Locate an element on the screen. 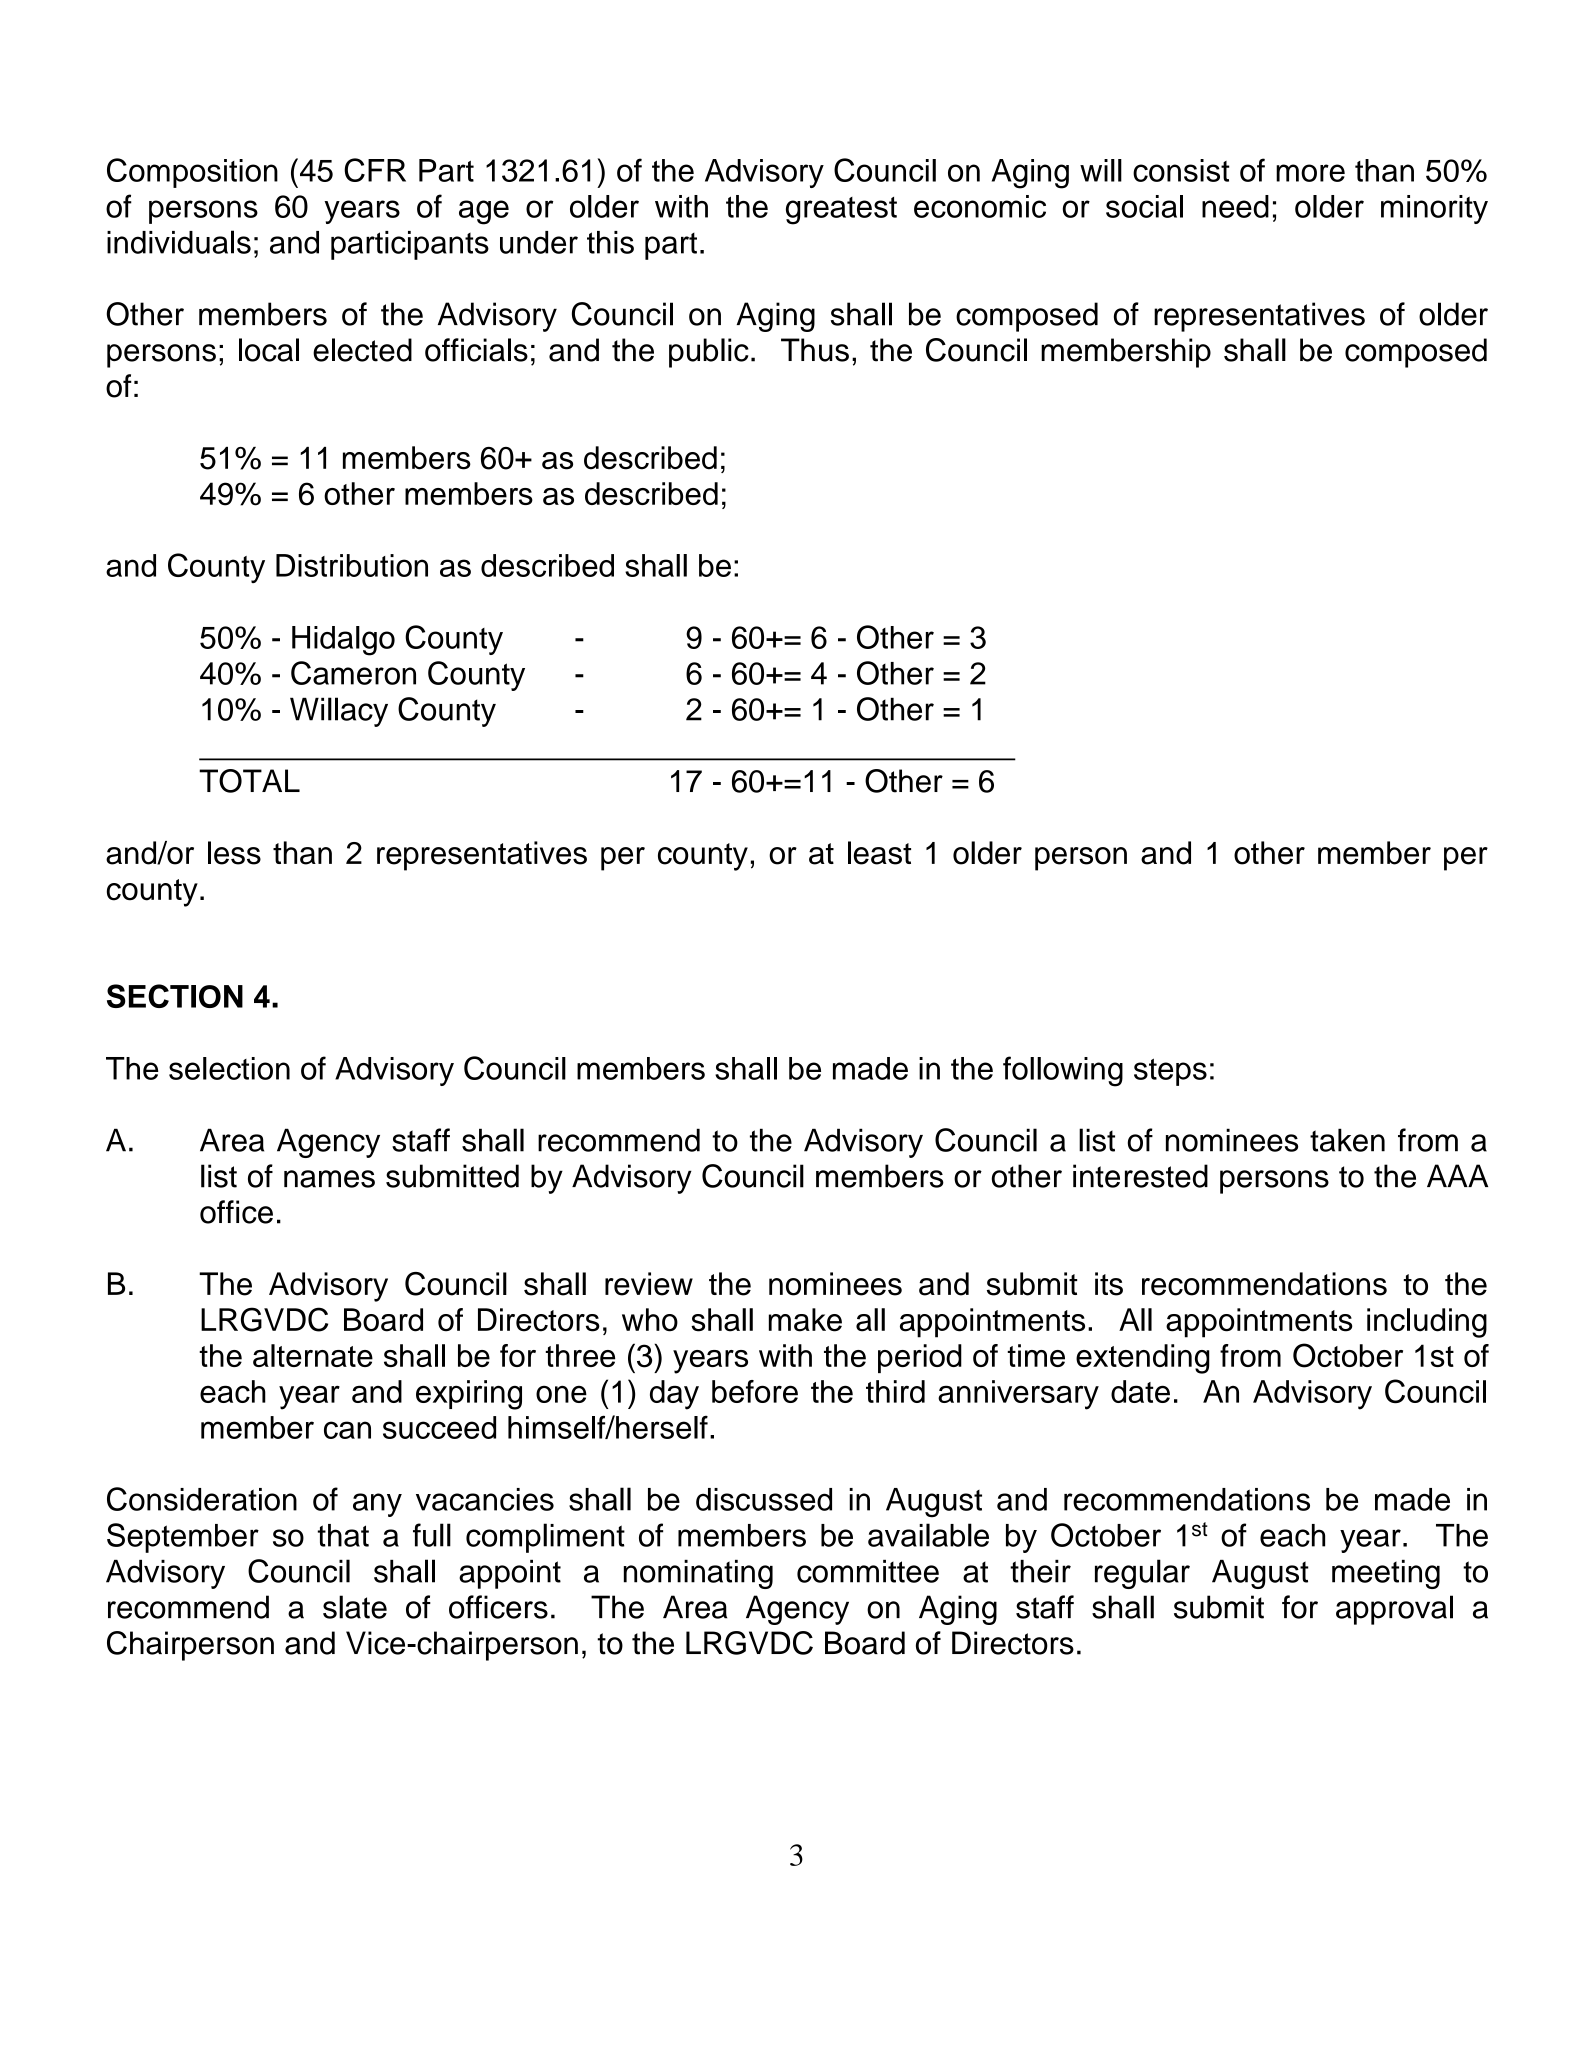 The height and width of the screenshot is (2061, 1593). names is located at coordinates (329, 1179).
